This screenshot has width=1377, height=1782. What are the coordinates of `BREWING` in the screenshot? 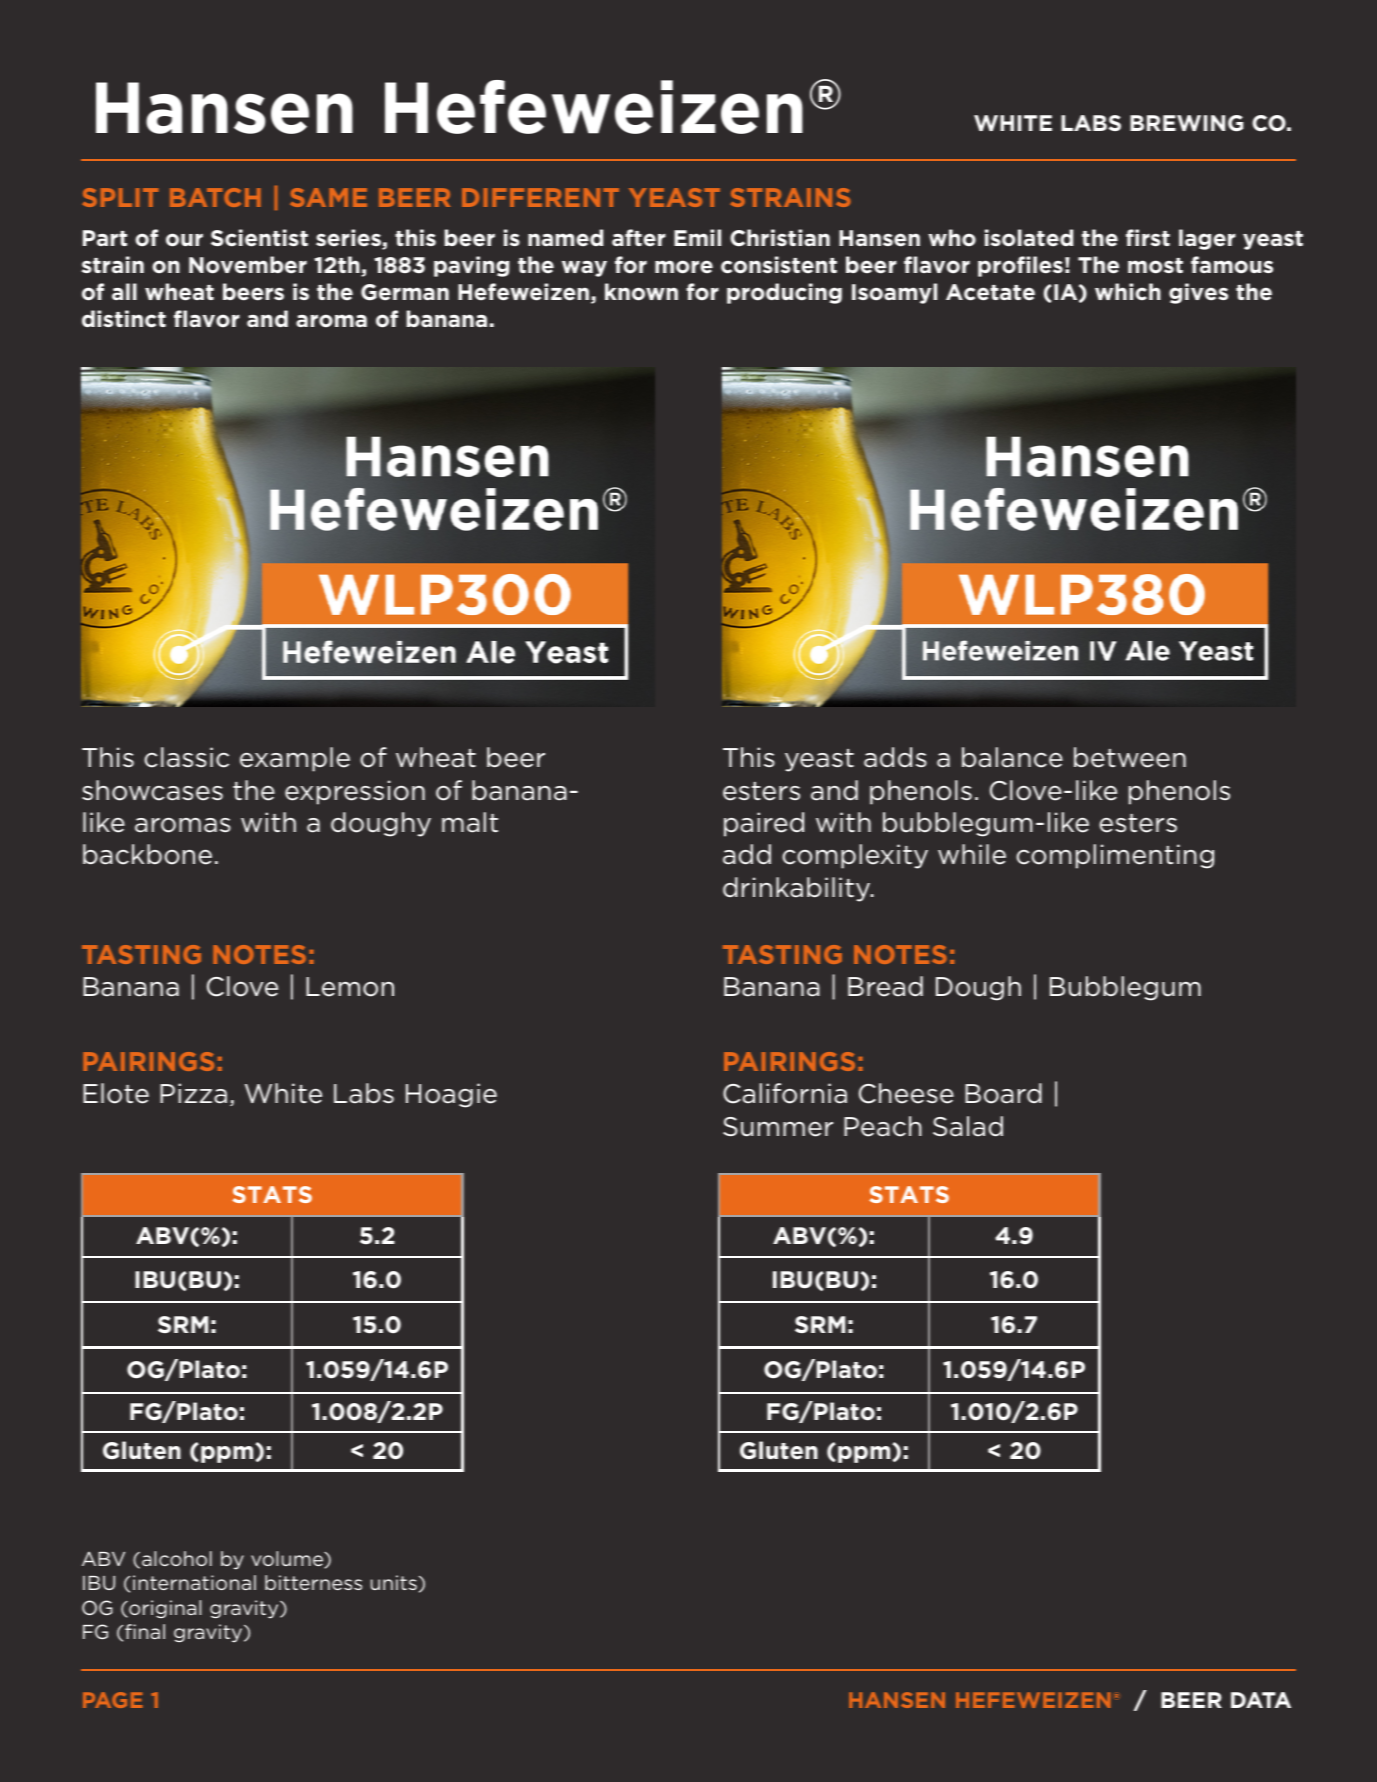 It's located at (1186, 123).
